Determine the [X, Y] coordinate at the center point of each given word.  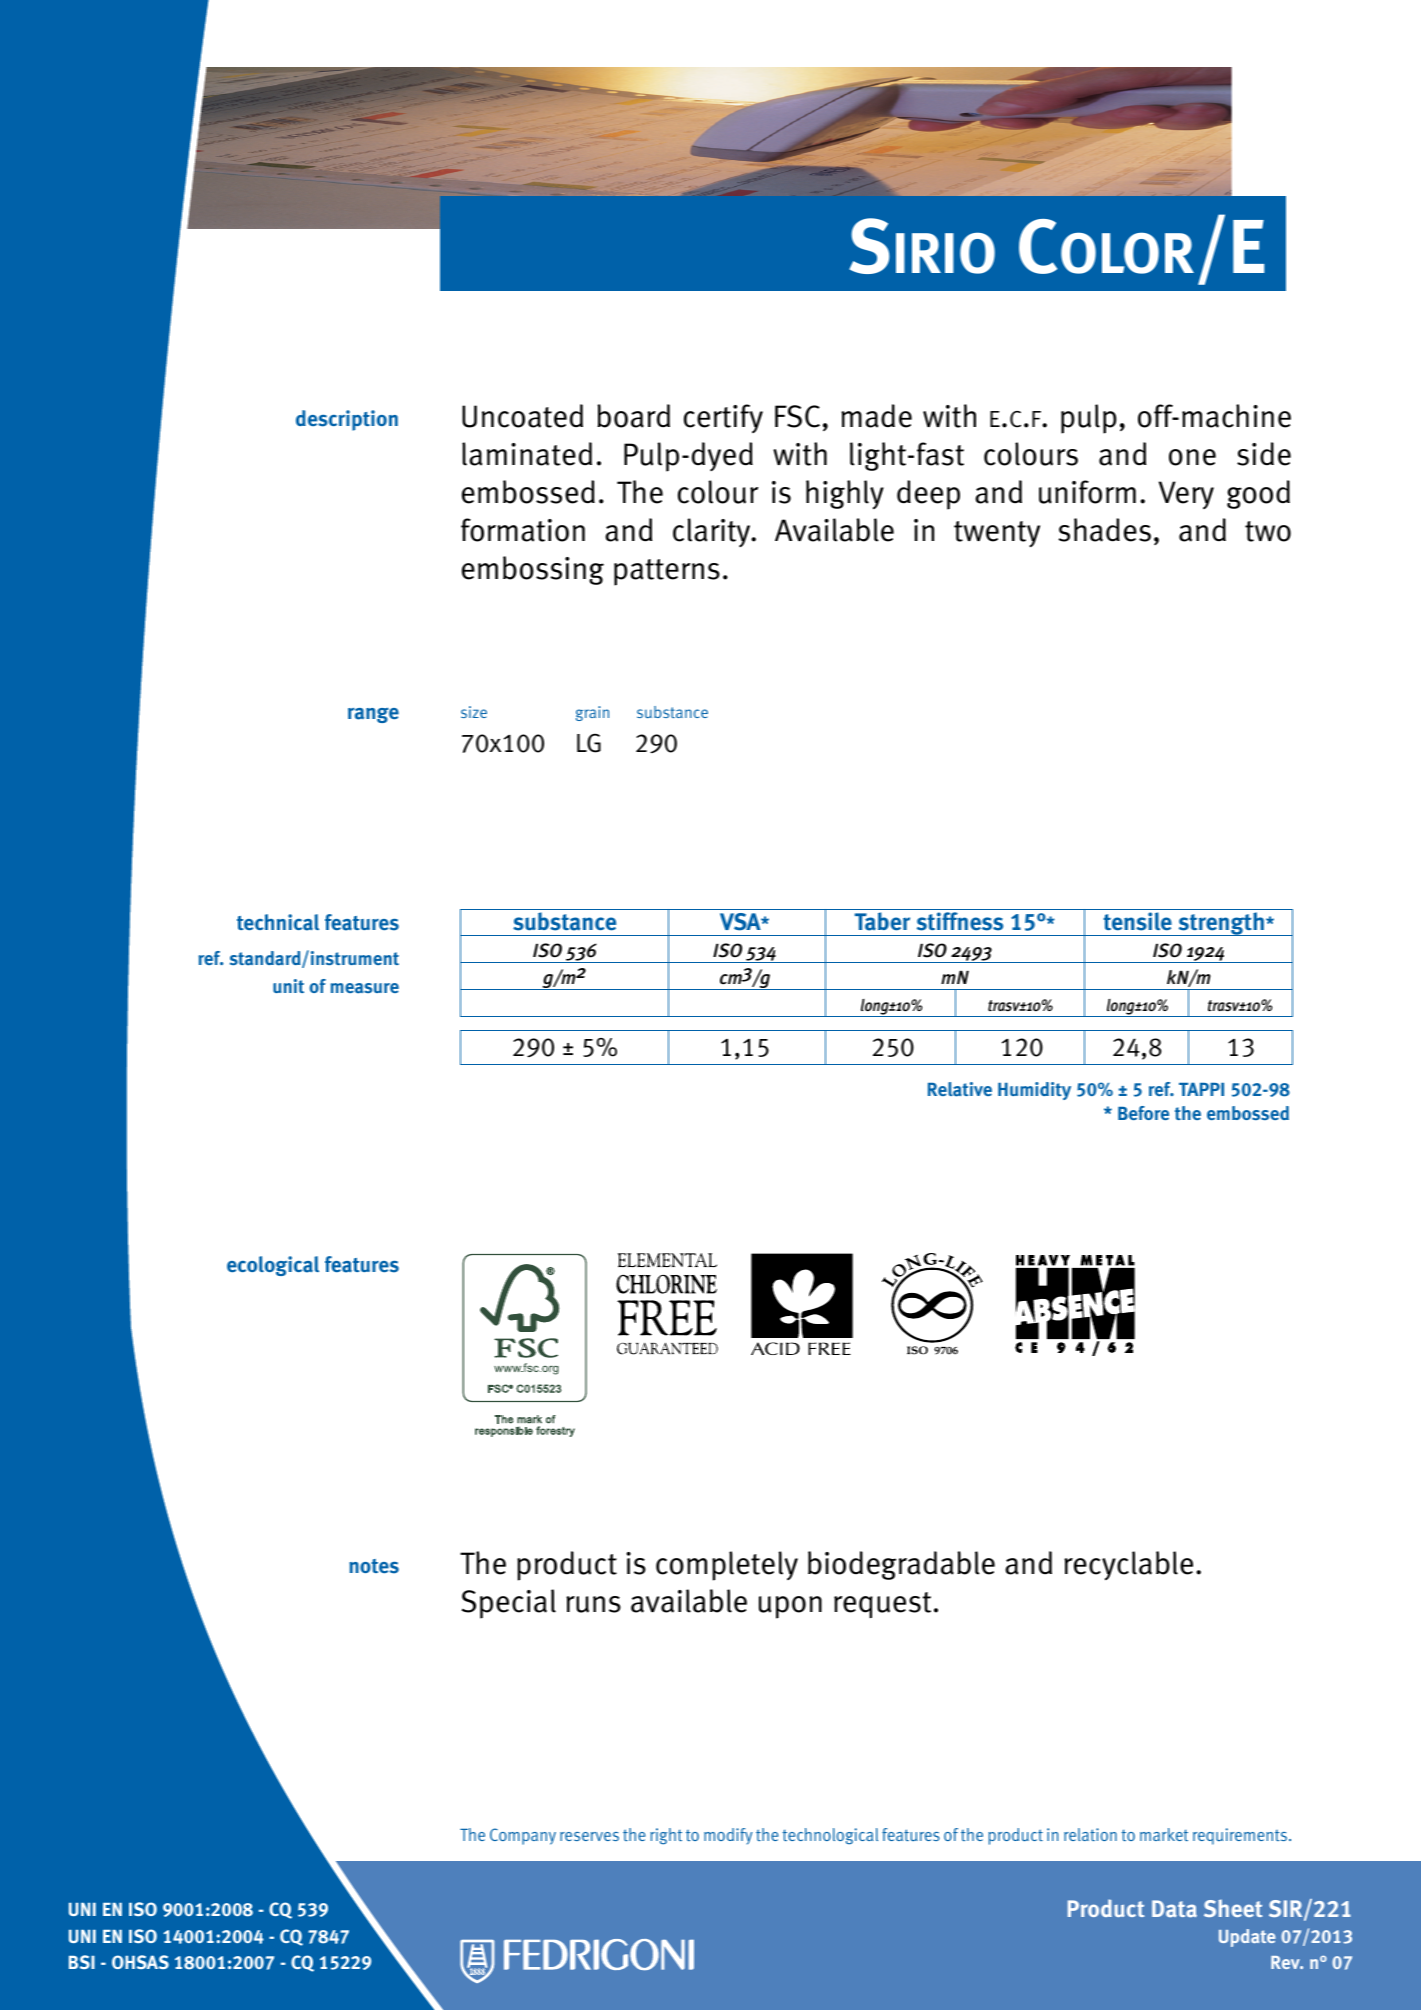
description [347, 420]
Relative [960, 1089]
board [633, 416]
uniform [1087, 492]
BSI [82, 1962]
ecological [273, 1266]
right [666, 1836]
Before [1143, 1113]
